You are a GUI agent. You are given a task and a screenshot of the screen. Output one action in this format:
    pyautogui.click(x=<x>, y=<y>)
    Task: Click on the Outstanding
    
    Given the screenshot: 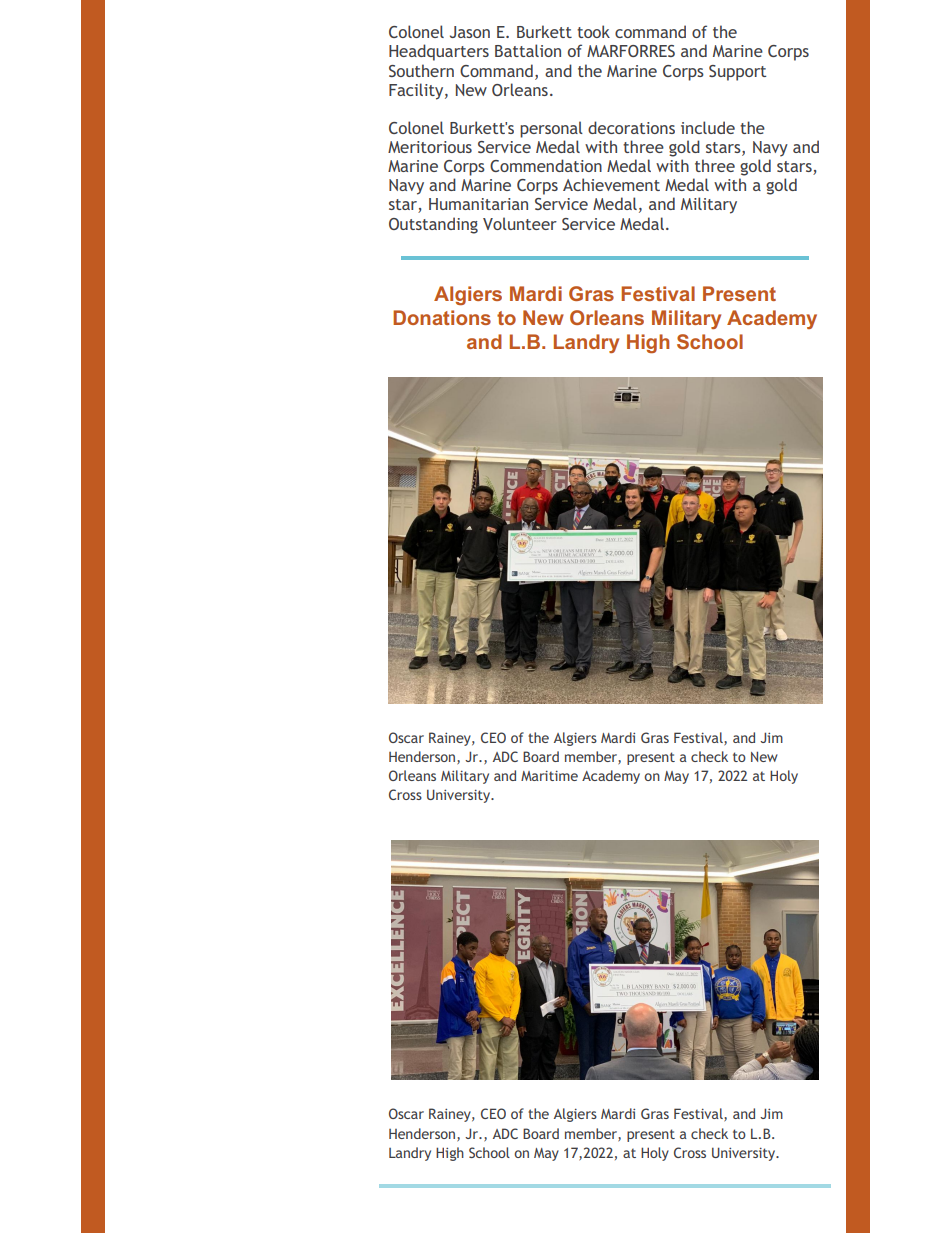 What is the action you would take?
    pyautogui.click(x=433, y=225)
